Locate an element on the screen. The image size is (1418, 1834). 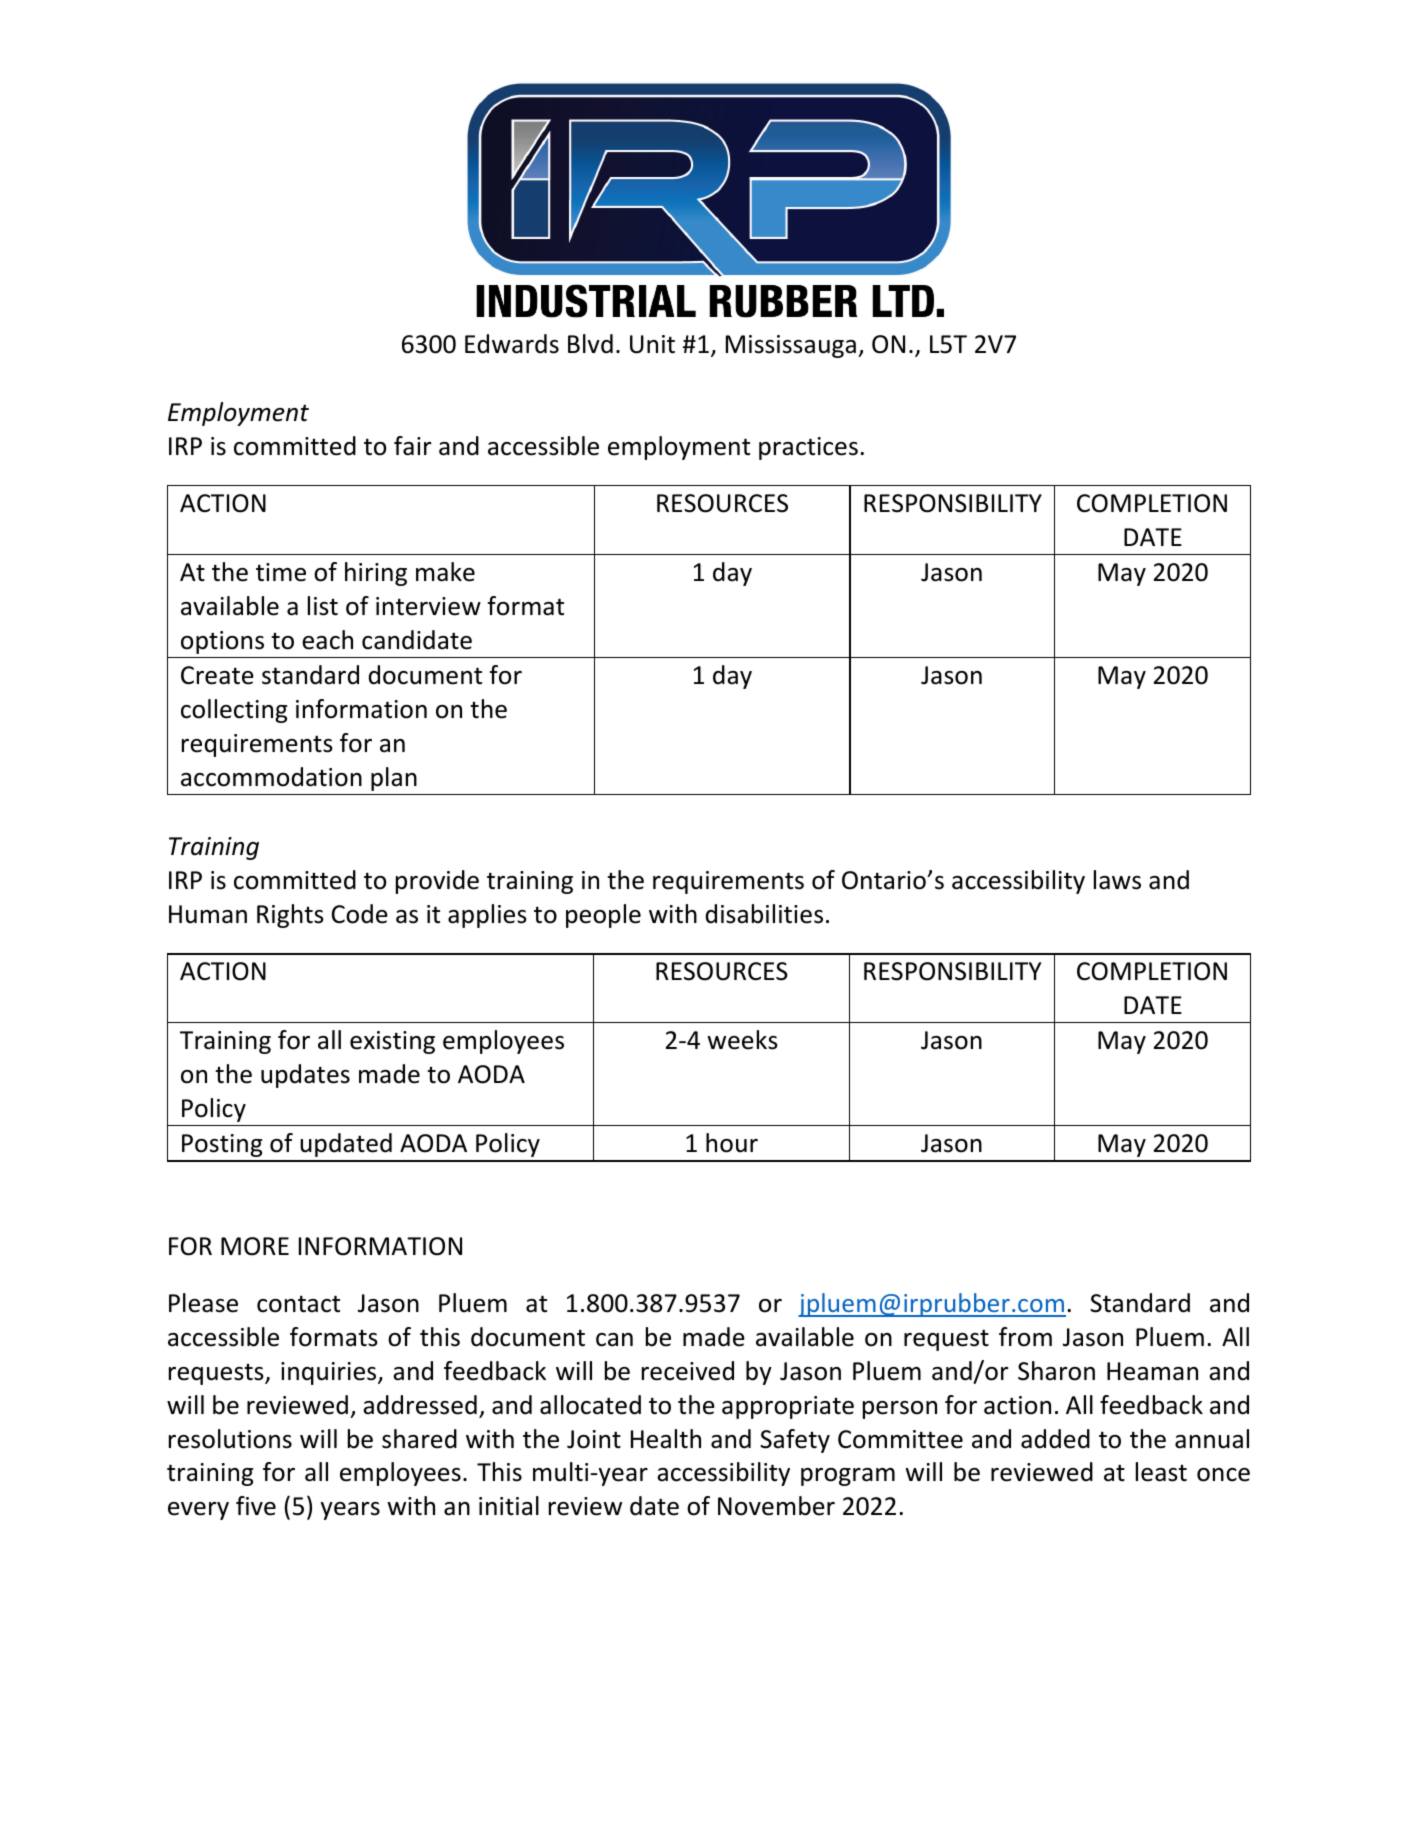
MORE is located at coordinates (255, 1246).
